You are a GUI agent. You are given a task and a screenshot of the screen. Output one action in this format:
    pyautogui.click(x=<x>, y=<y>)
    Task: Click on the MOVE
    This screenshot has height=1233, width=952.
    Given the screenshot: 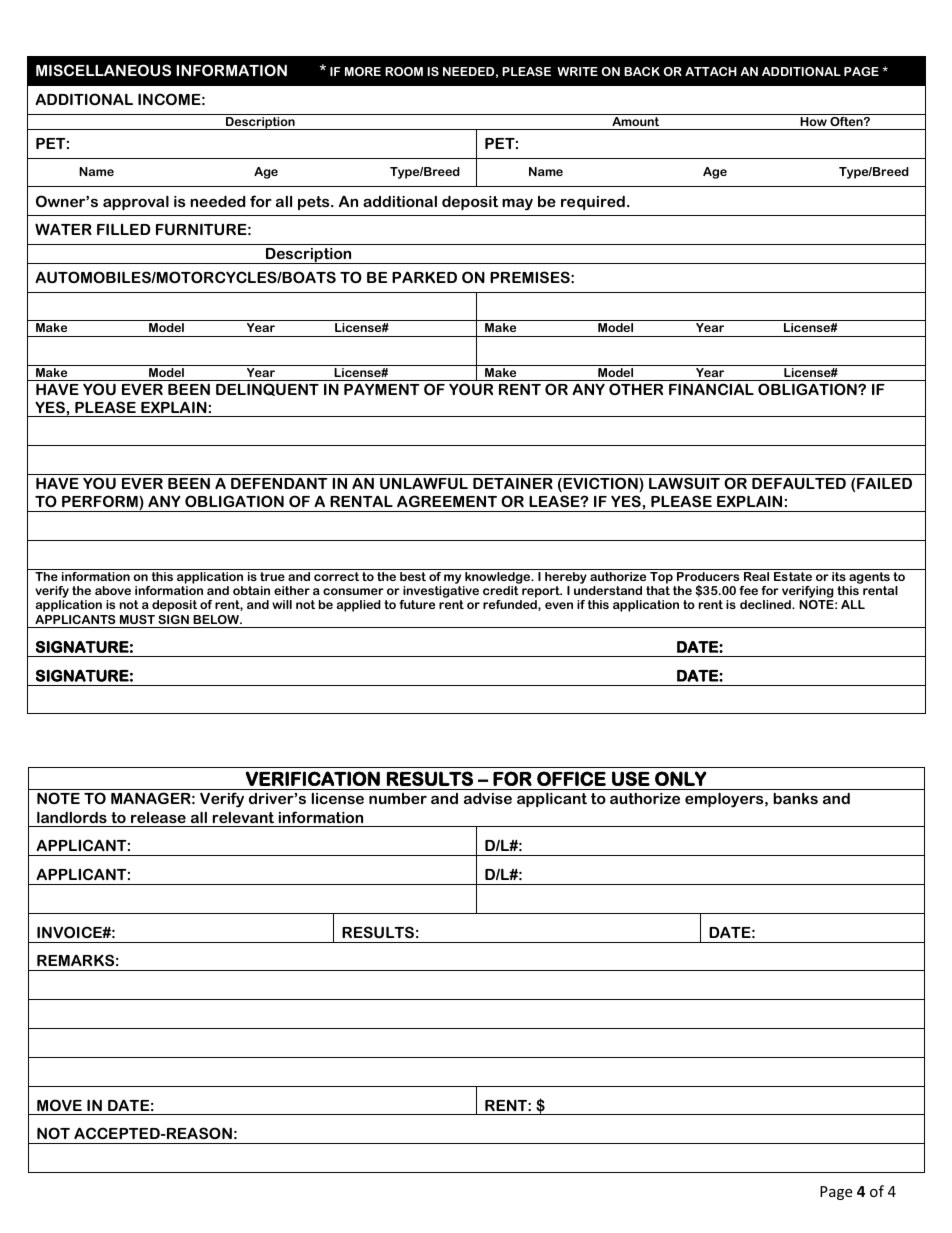 What is the action you would take?
    pyautogui.click(x=59, y=1105)
